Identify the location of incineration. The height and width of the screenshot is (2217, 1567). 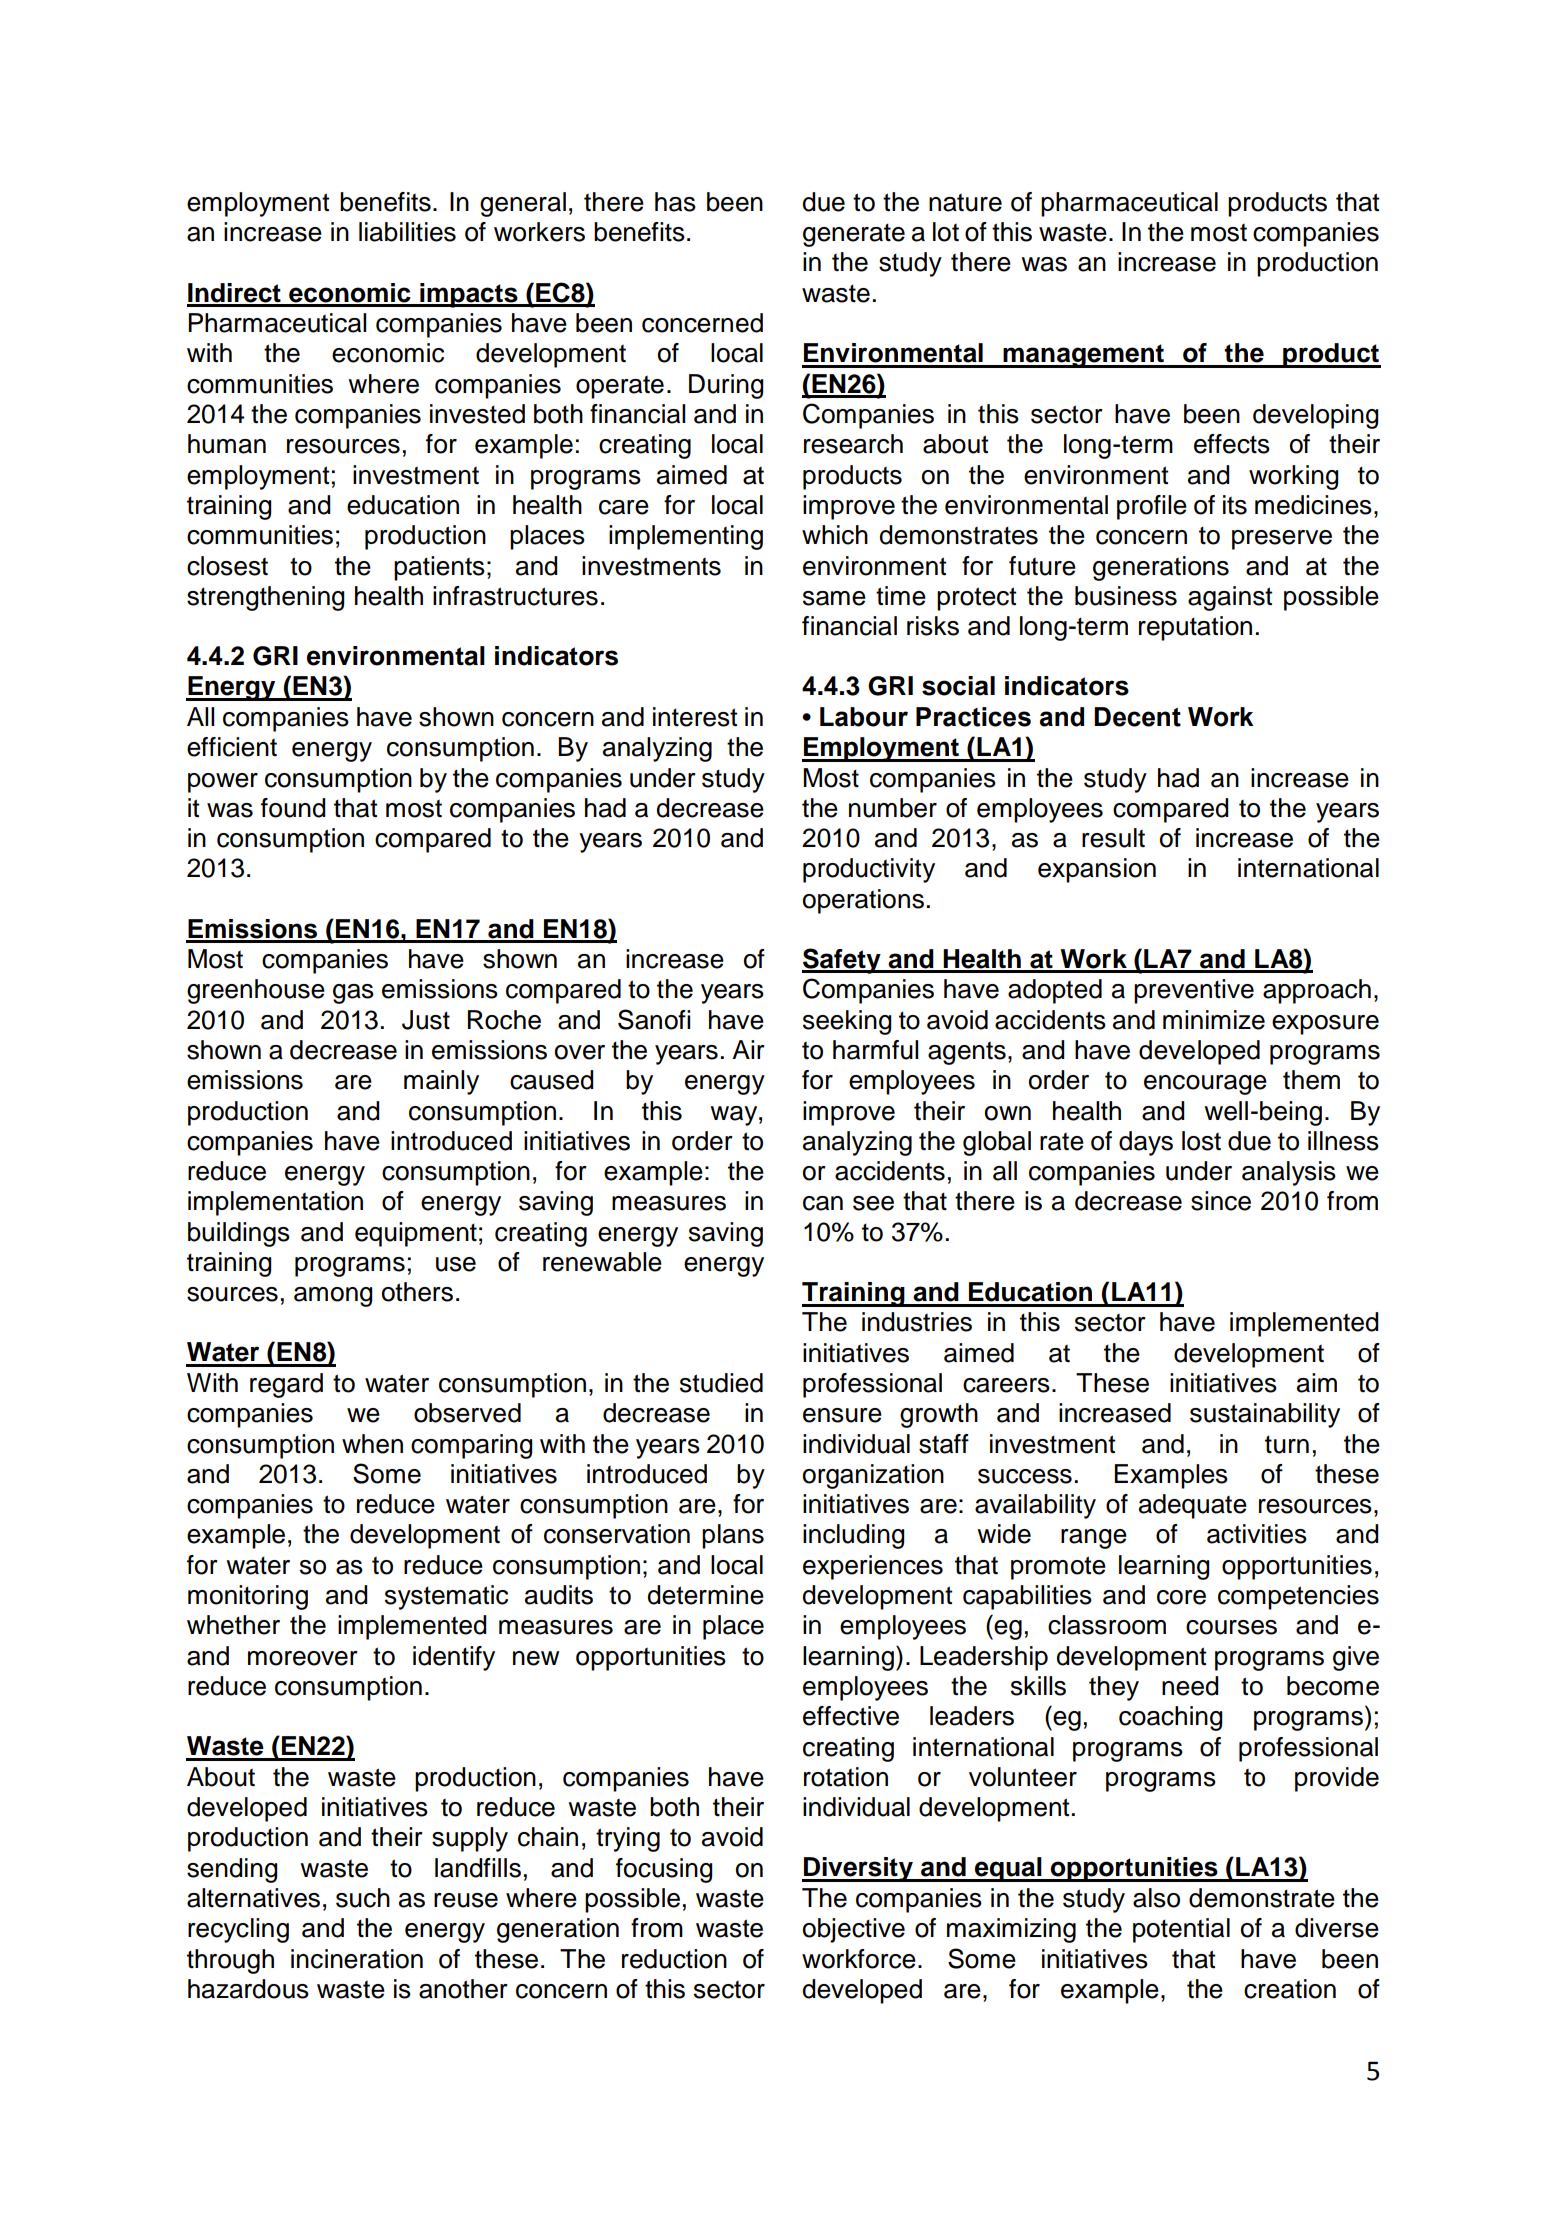
(357, 1959).
